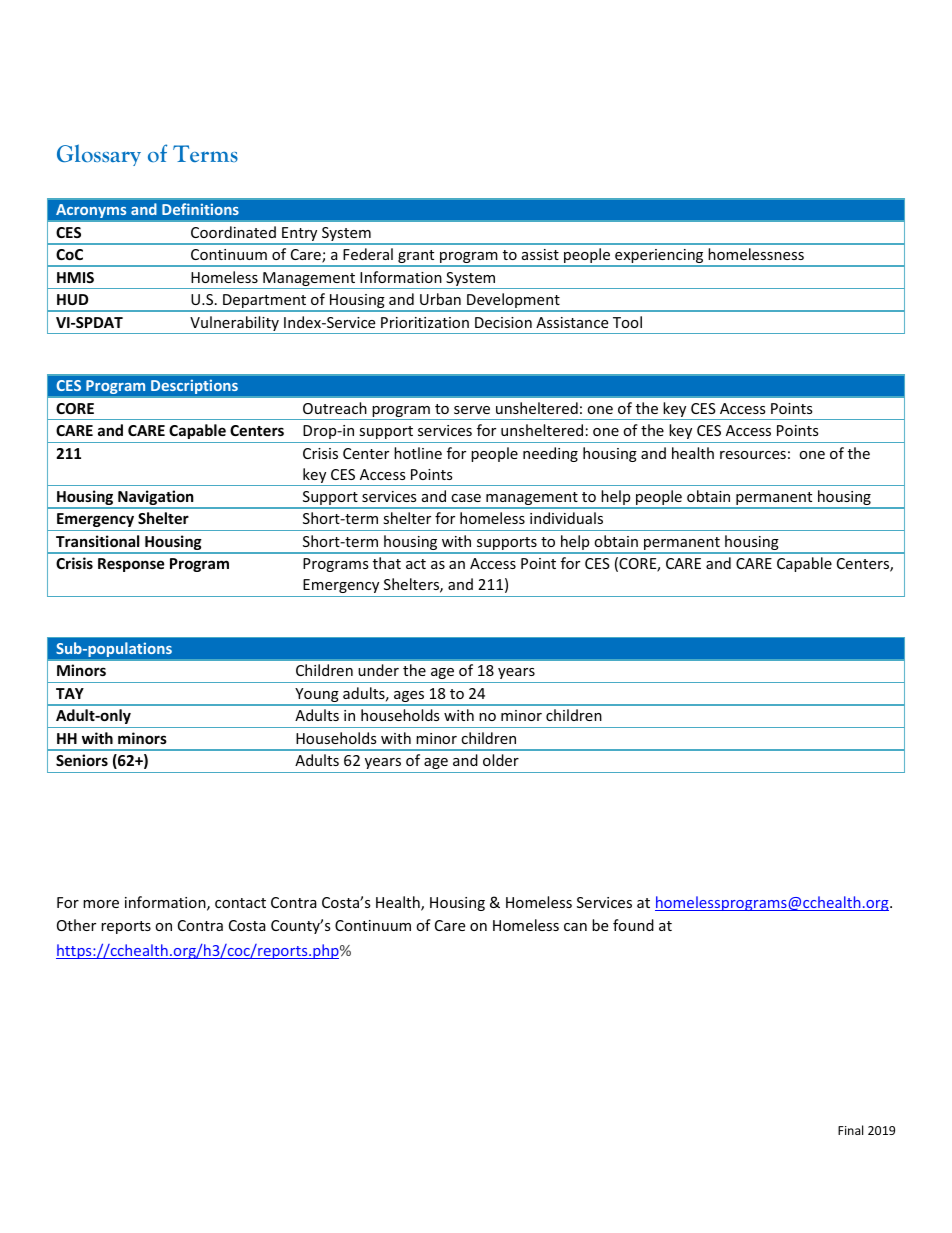  I want to click on can, so click(575, 927).
